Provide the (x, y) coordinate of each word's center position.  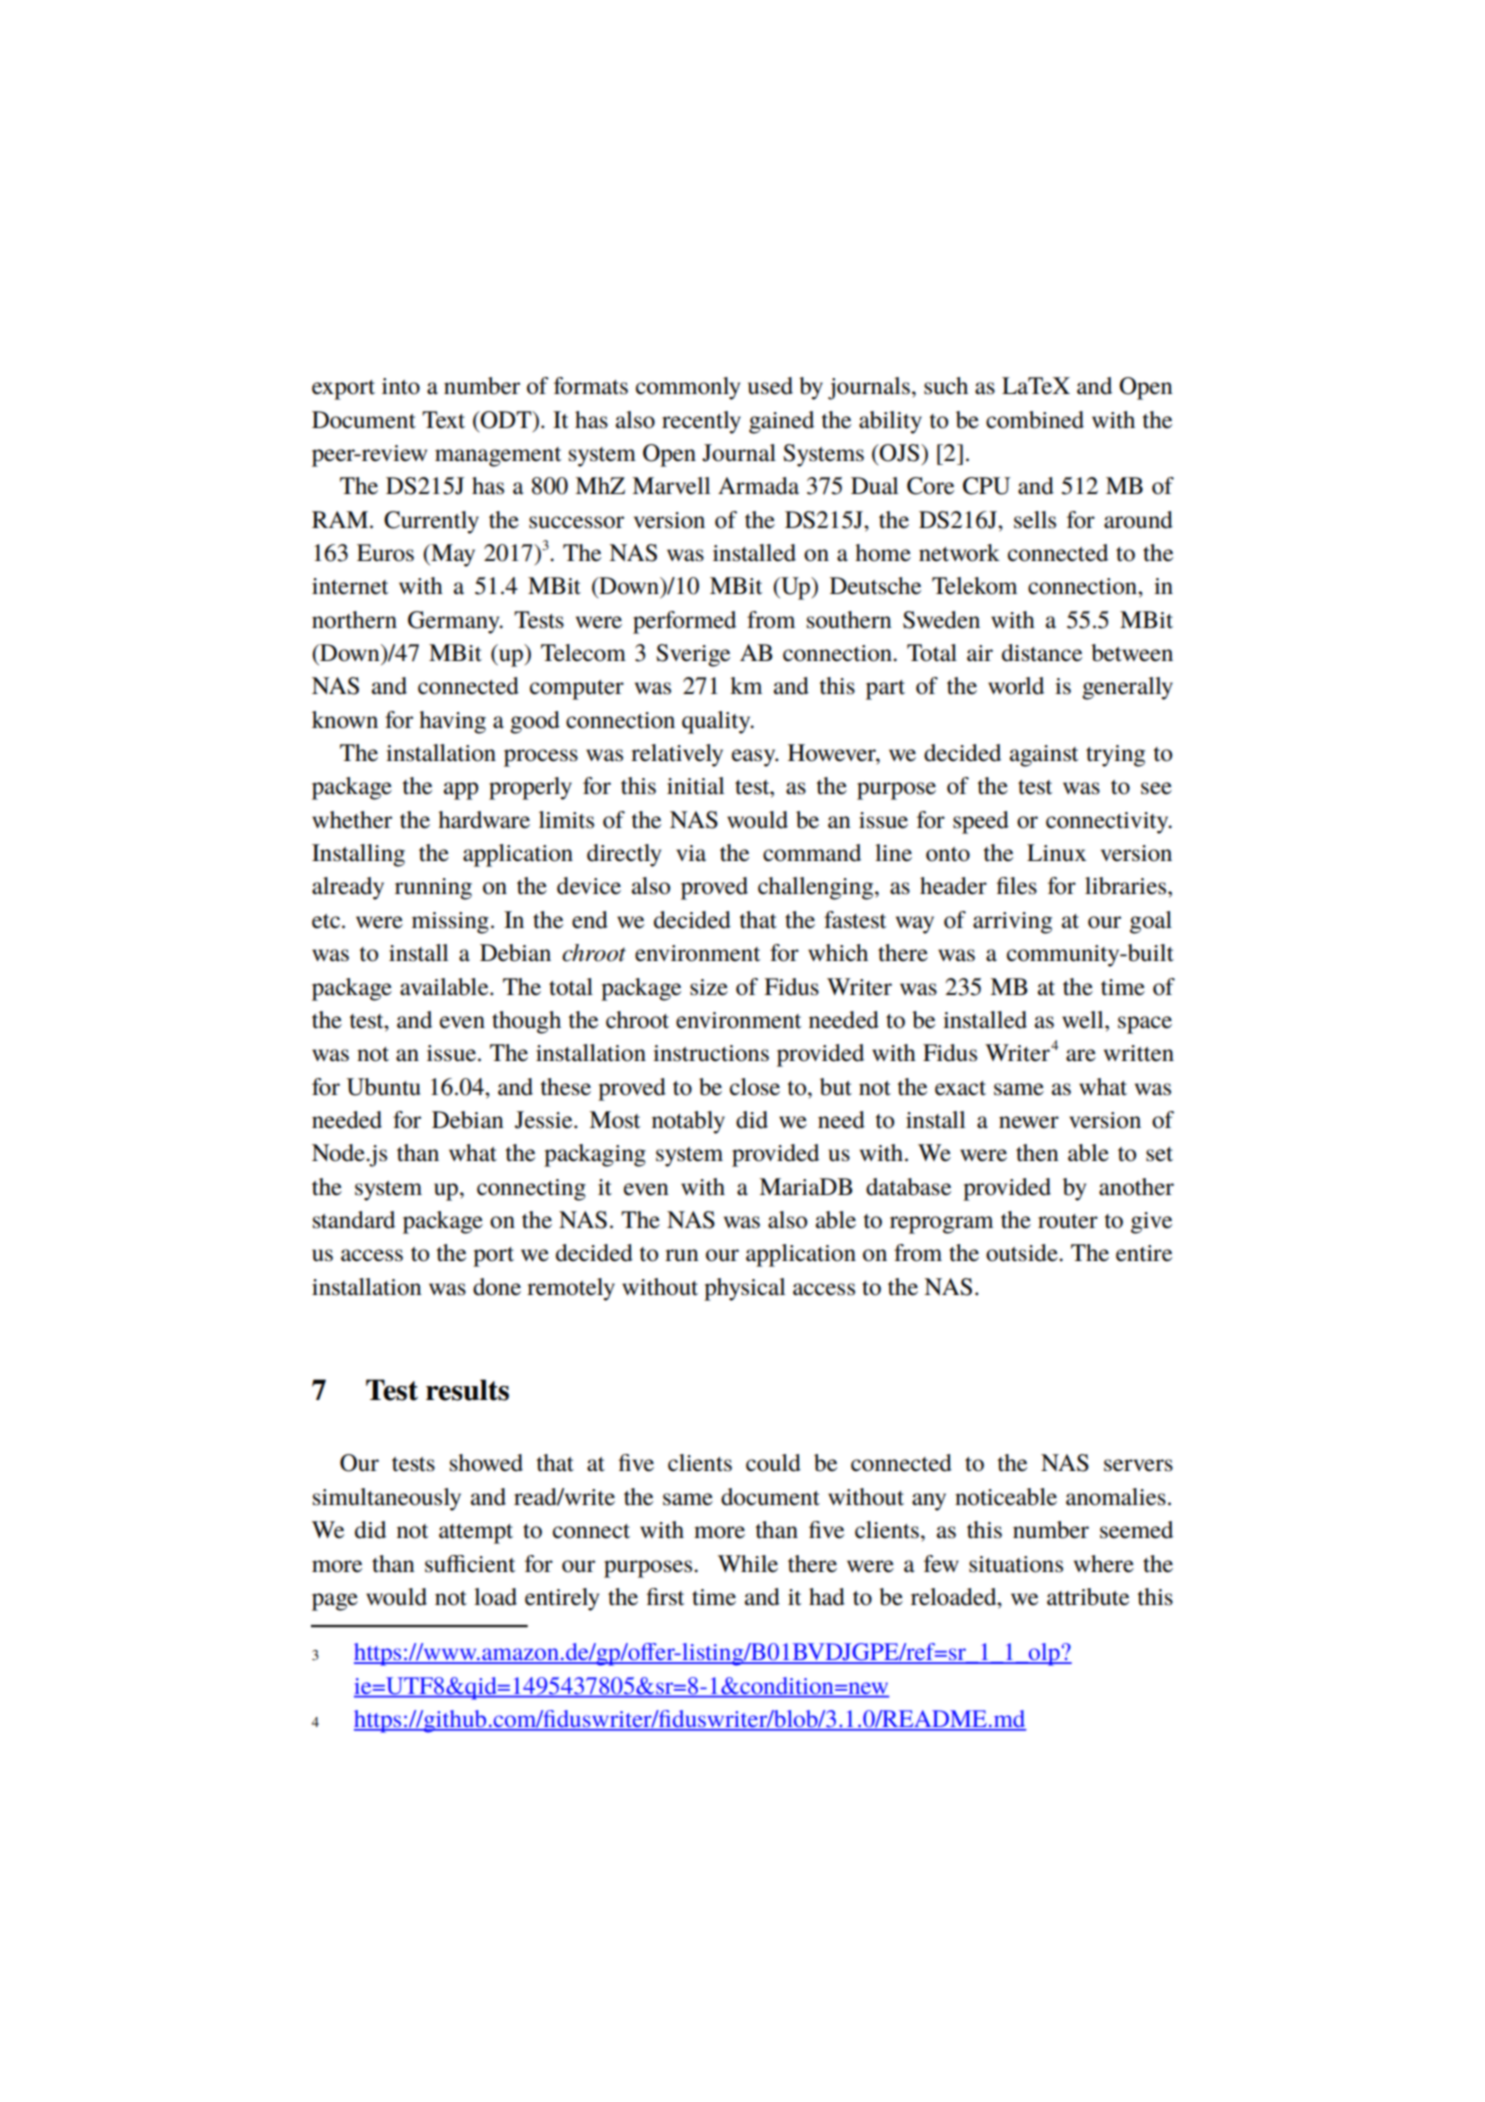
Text (443, 420)
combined (1035, 420)
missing (450, 923)
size (709, 987)
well (1084, 1020)
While (748, 1564)
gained (781, 422)
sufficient (470, 1564)
